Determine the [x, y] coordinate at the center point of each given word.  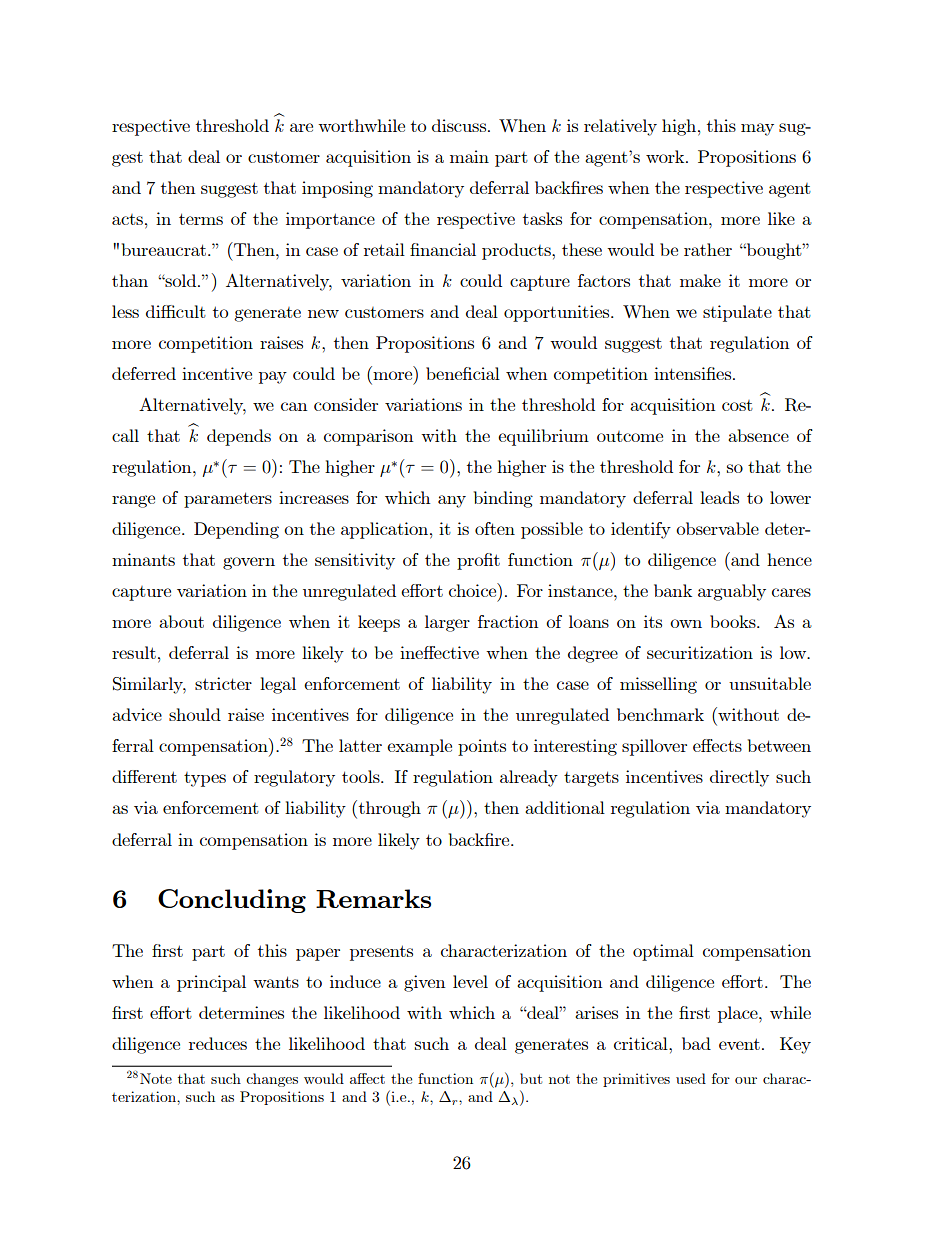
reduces [218, 1043]
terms [201, 219]
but [531, 1078]
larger [447, 623]
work [666, 156]
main [469, 156]
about [181, 621]
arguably [732, 592]
